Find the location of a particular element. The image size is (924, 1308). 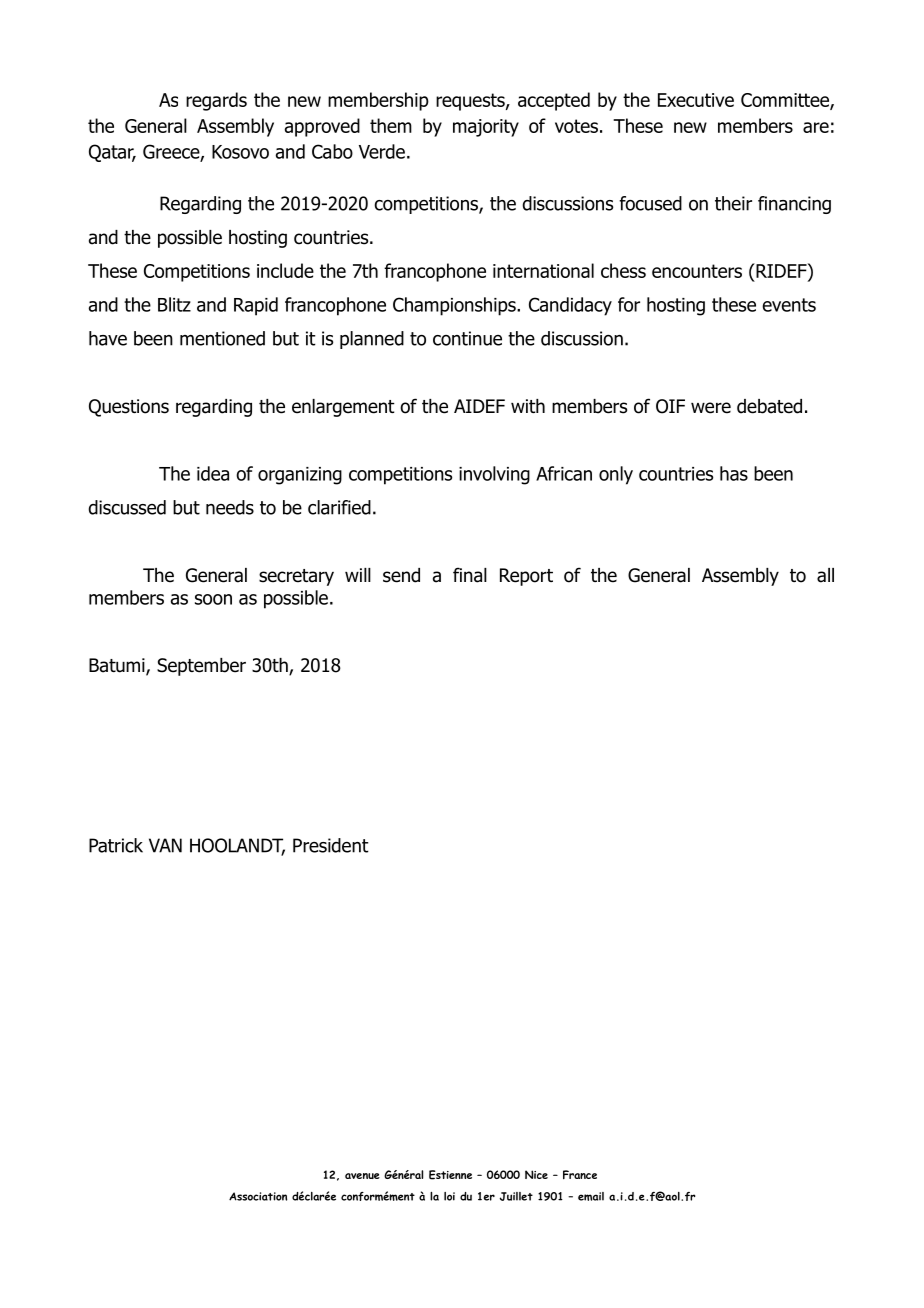

final is located at coordinates (470, 575).
